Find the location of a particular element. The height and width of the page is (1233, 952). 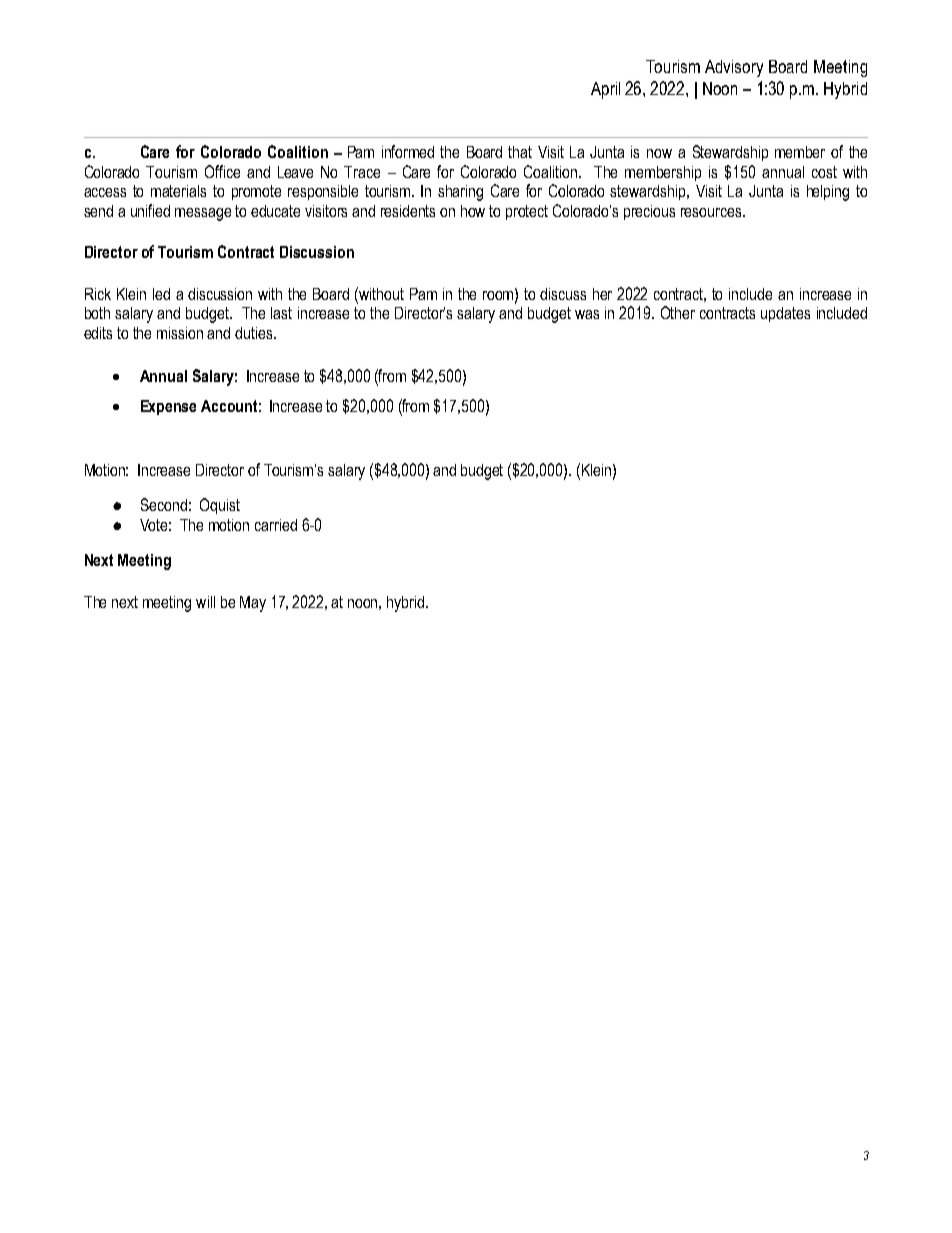

mission is located at coordinates (180, 333).
